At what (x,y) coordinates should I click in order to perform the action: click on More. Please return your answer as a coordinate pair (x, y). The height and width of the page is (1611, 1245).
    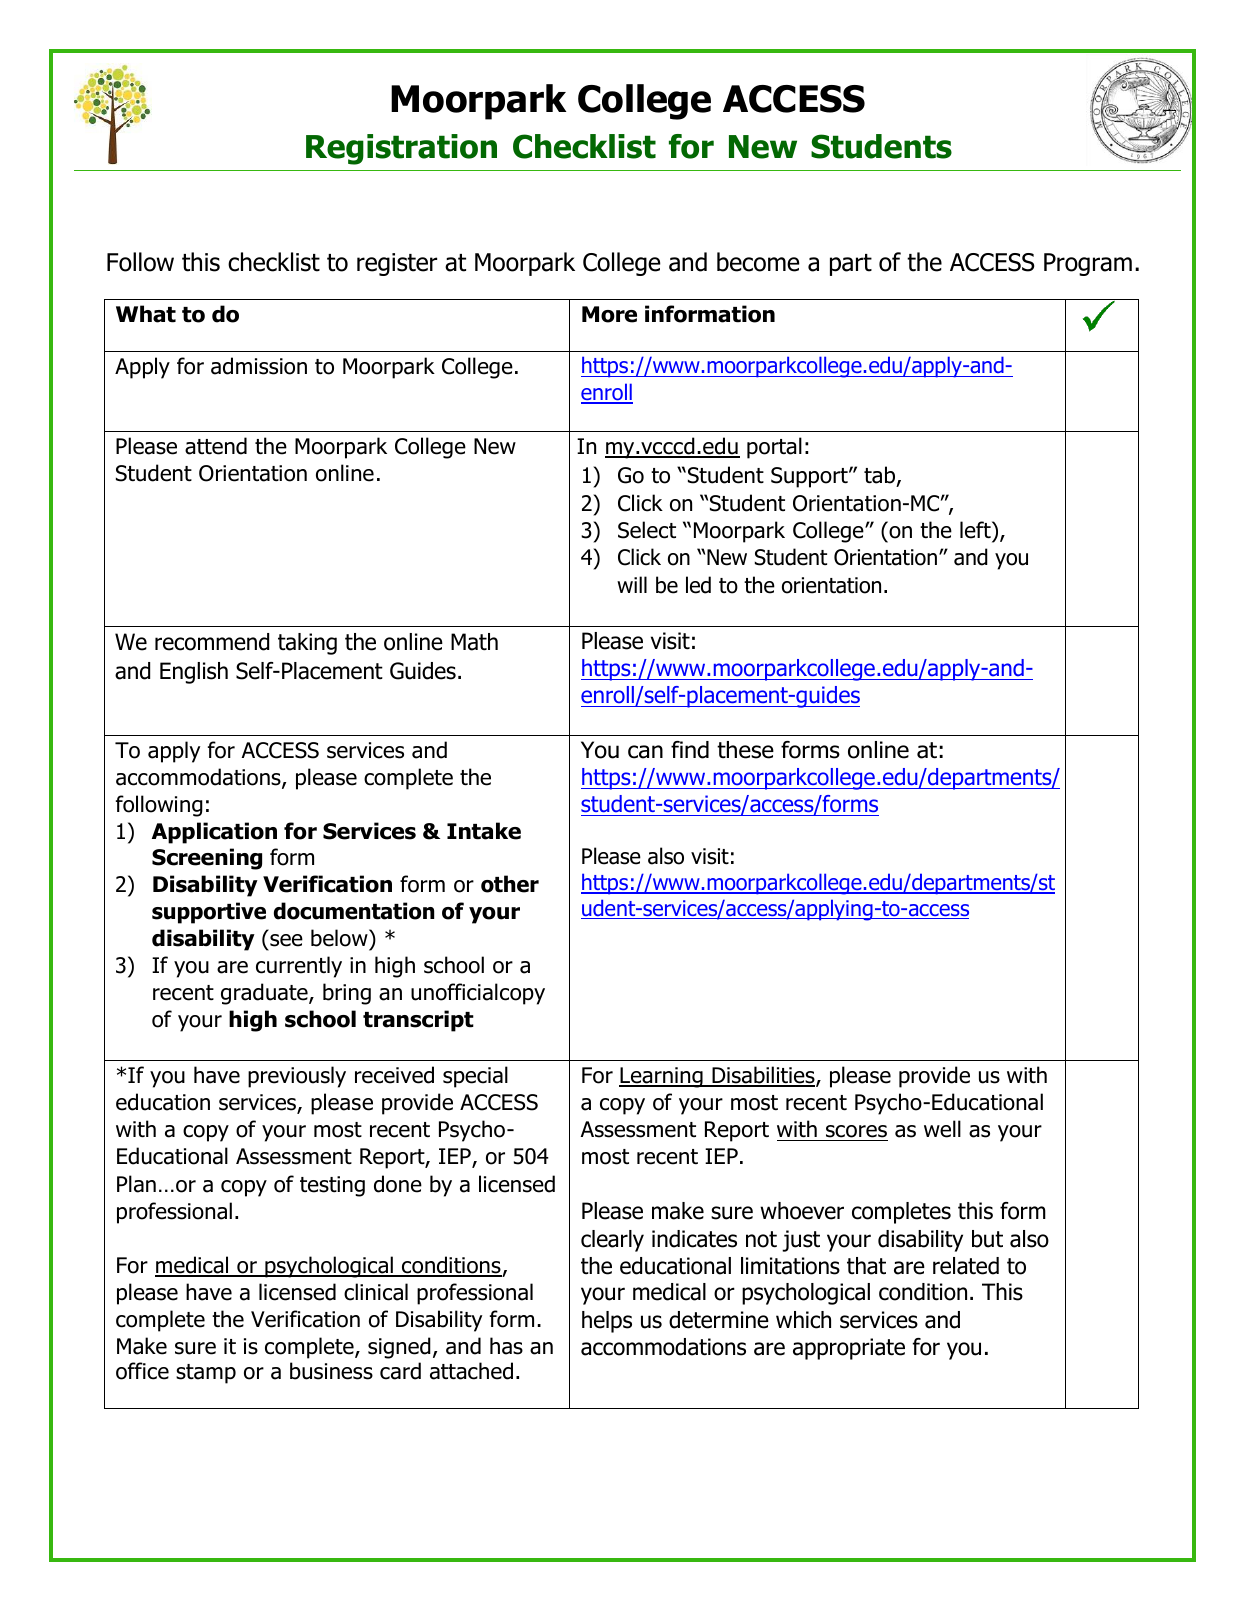
    Looking at the image, I should click on (609, 314).
